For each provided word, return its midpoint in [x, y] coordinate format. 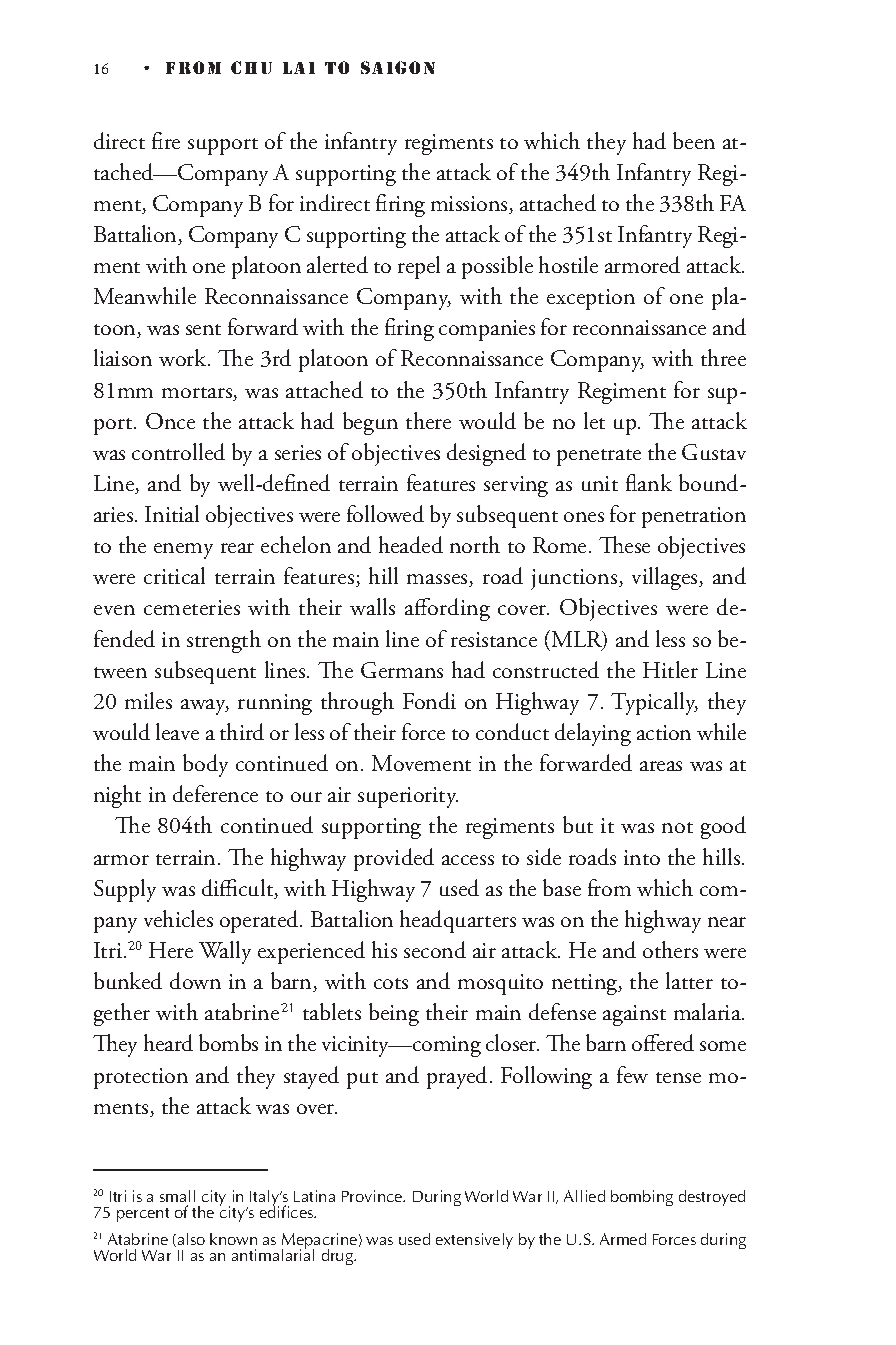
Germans [402, 670]
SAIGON [398, 67]
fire [166, 140]
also [191, 1239]
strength [224, 641]
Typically [654, 703]
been [694, 140]
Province [373, 1196]
